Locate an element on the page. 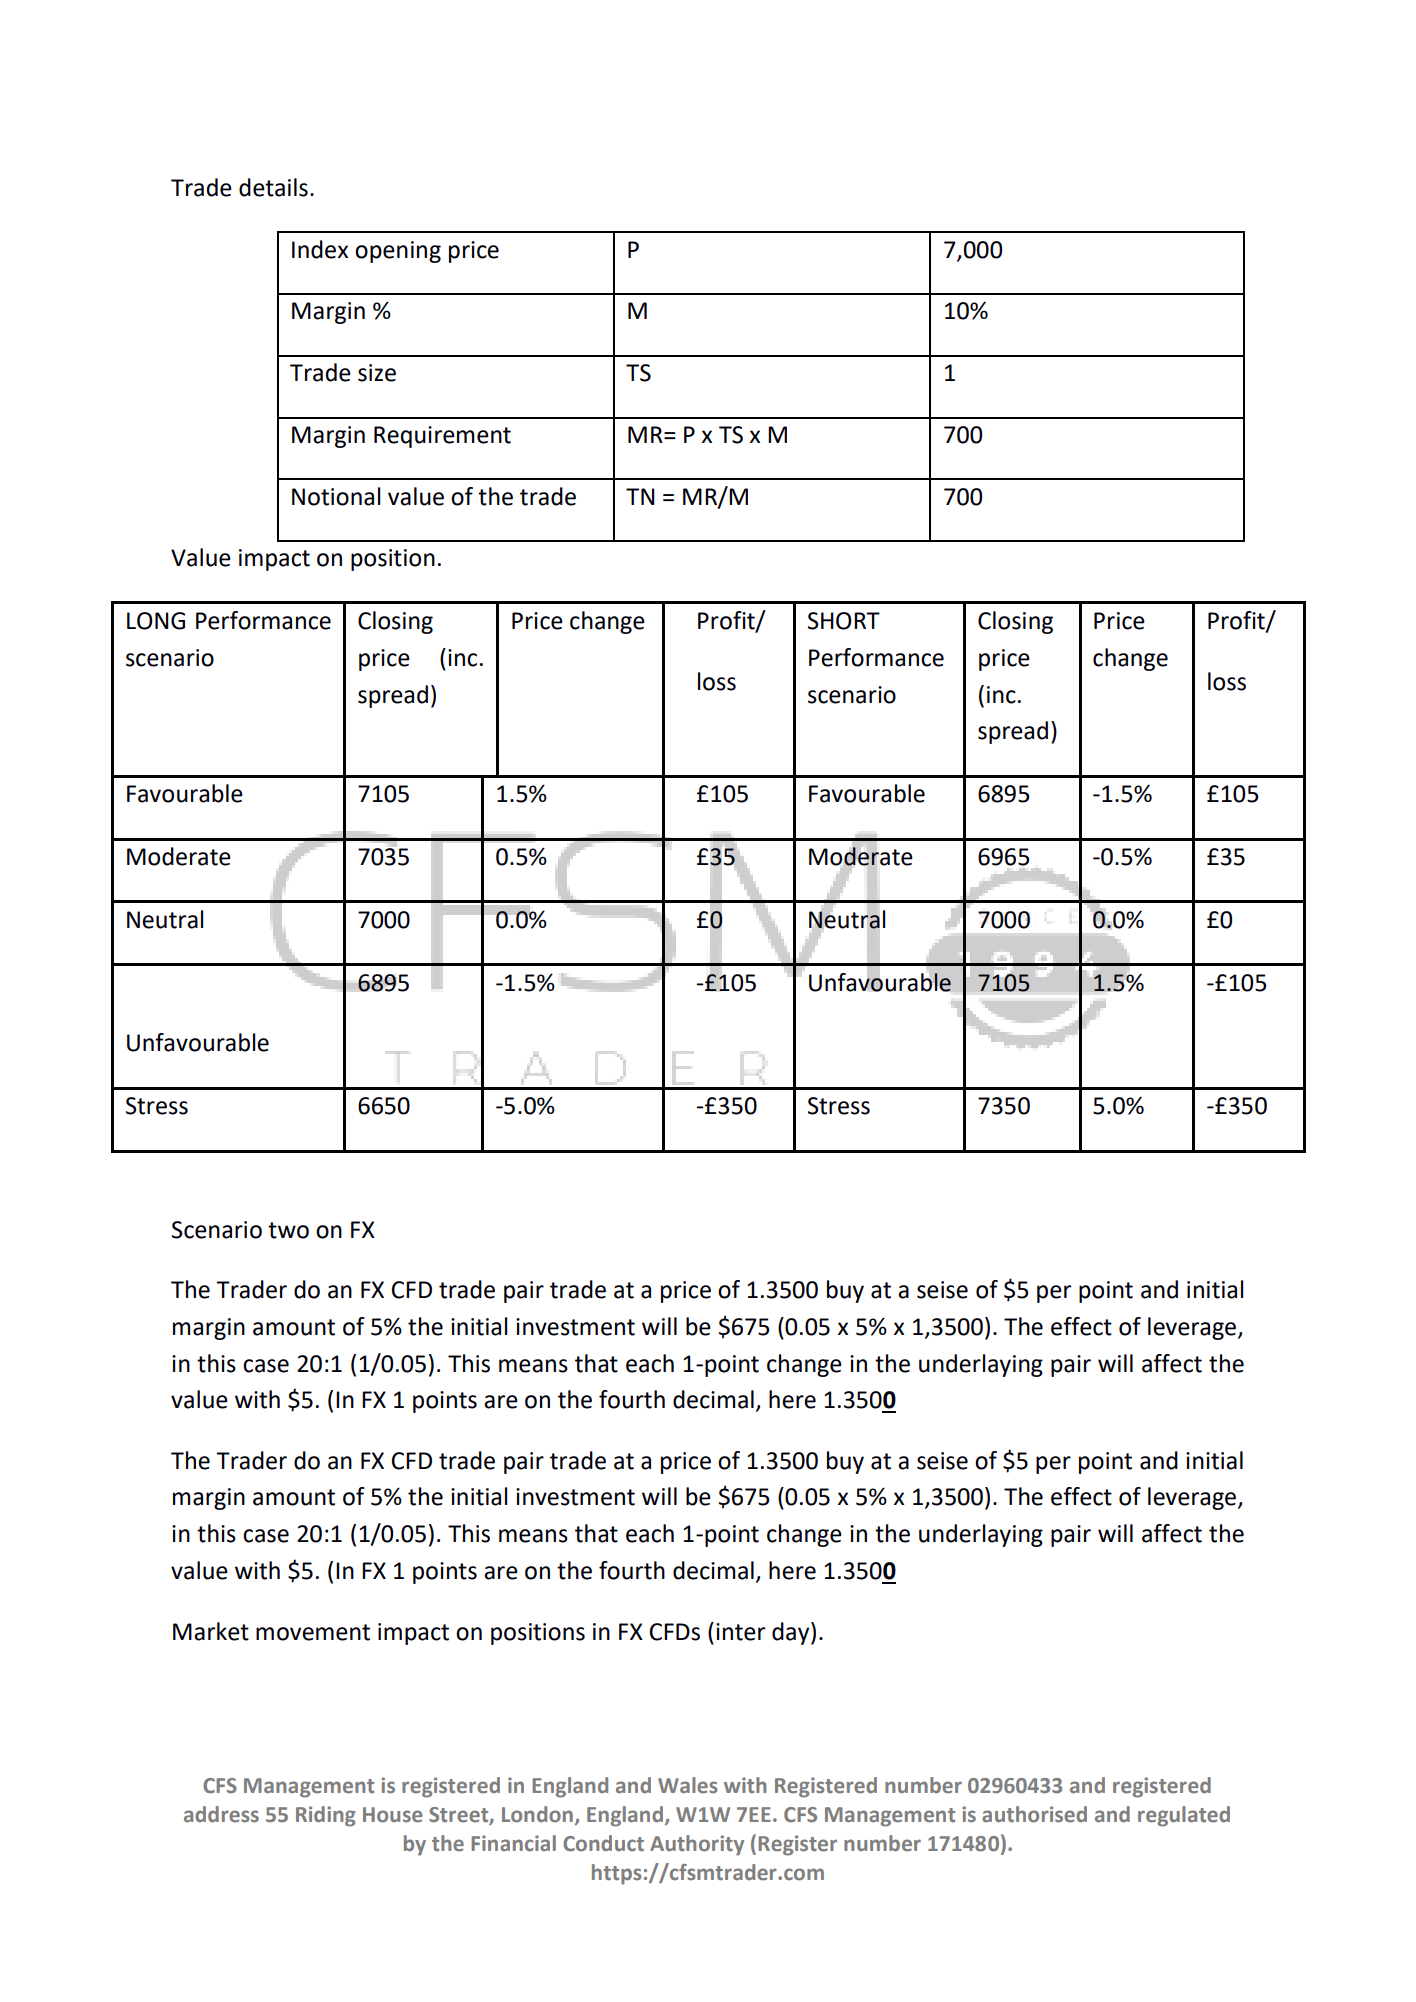 Image resolution: width=1416 pixels, height=2002 pixels. Wales is located at coordinates (688, 1785).
